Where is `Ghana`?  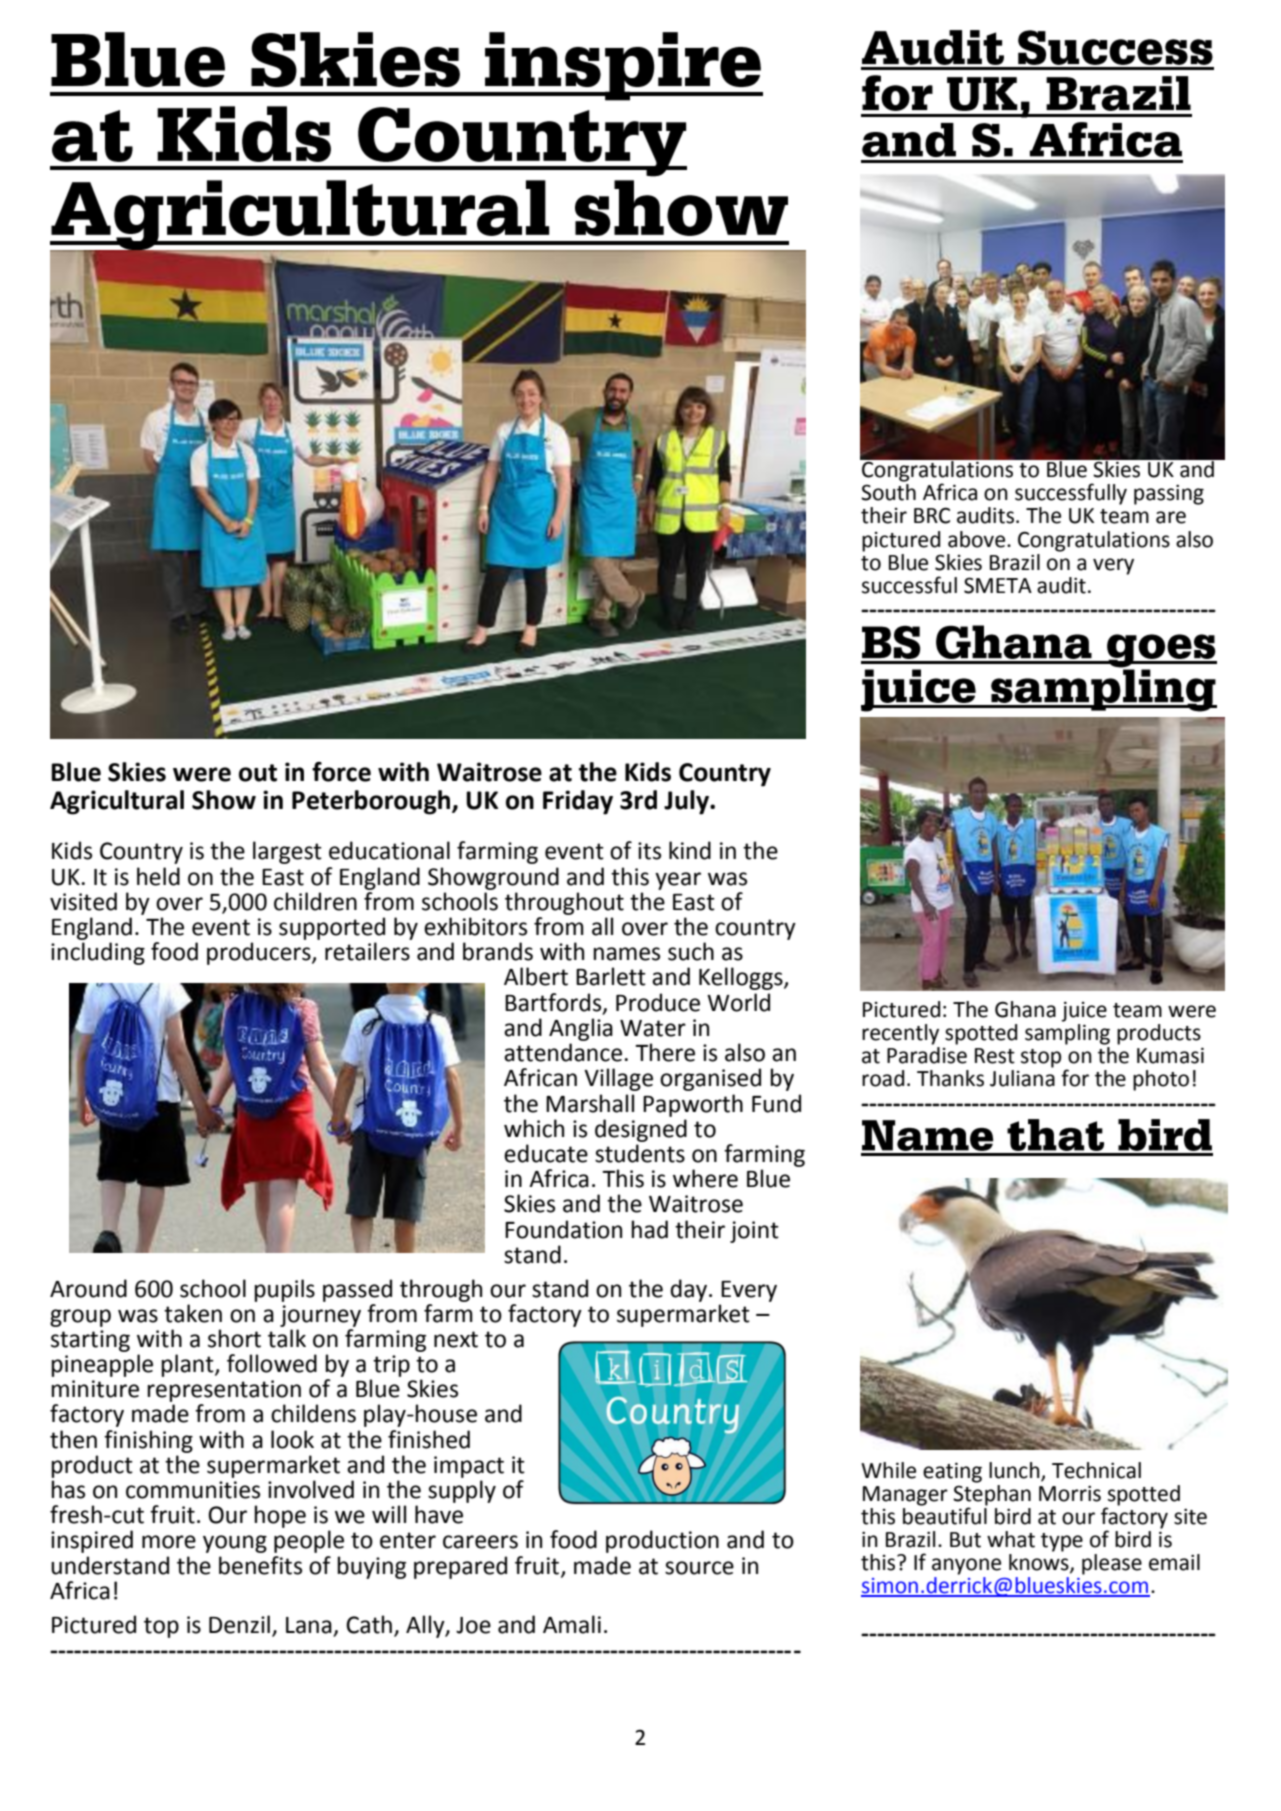 Ghana is located at coordinates (1025, 1009).
